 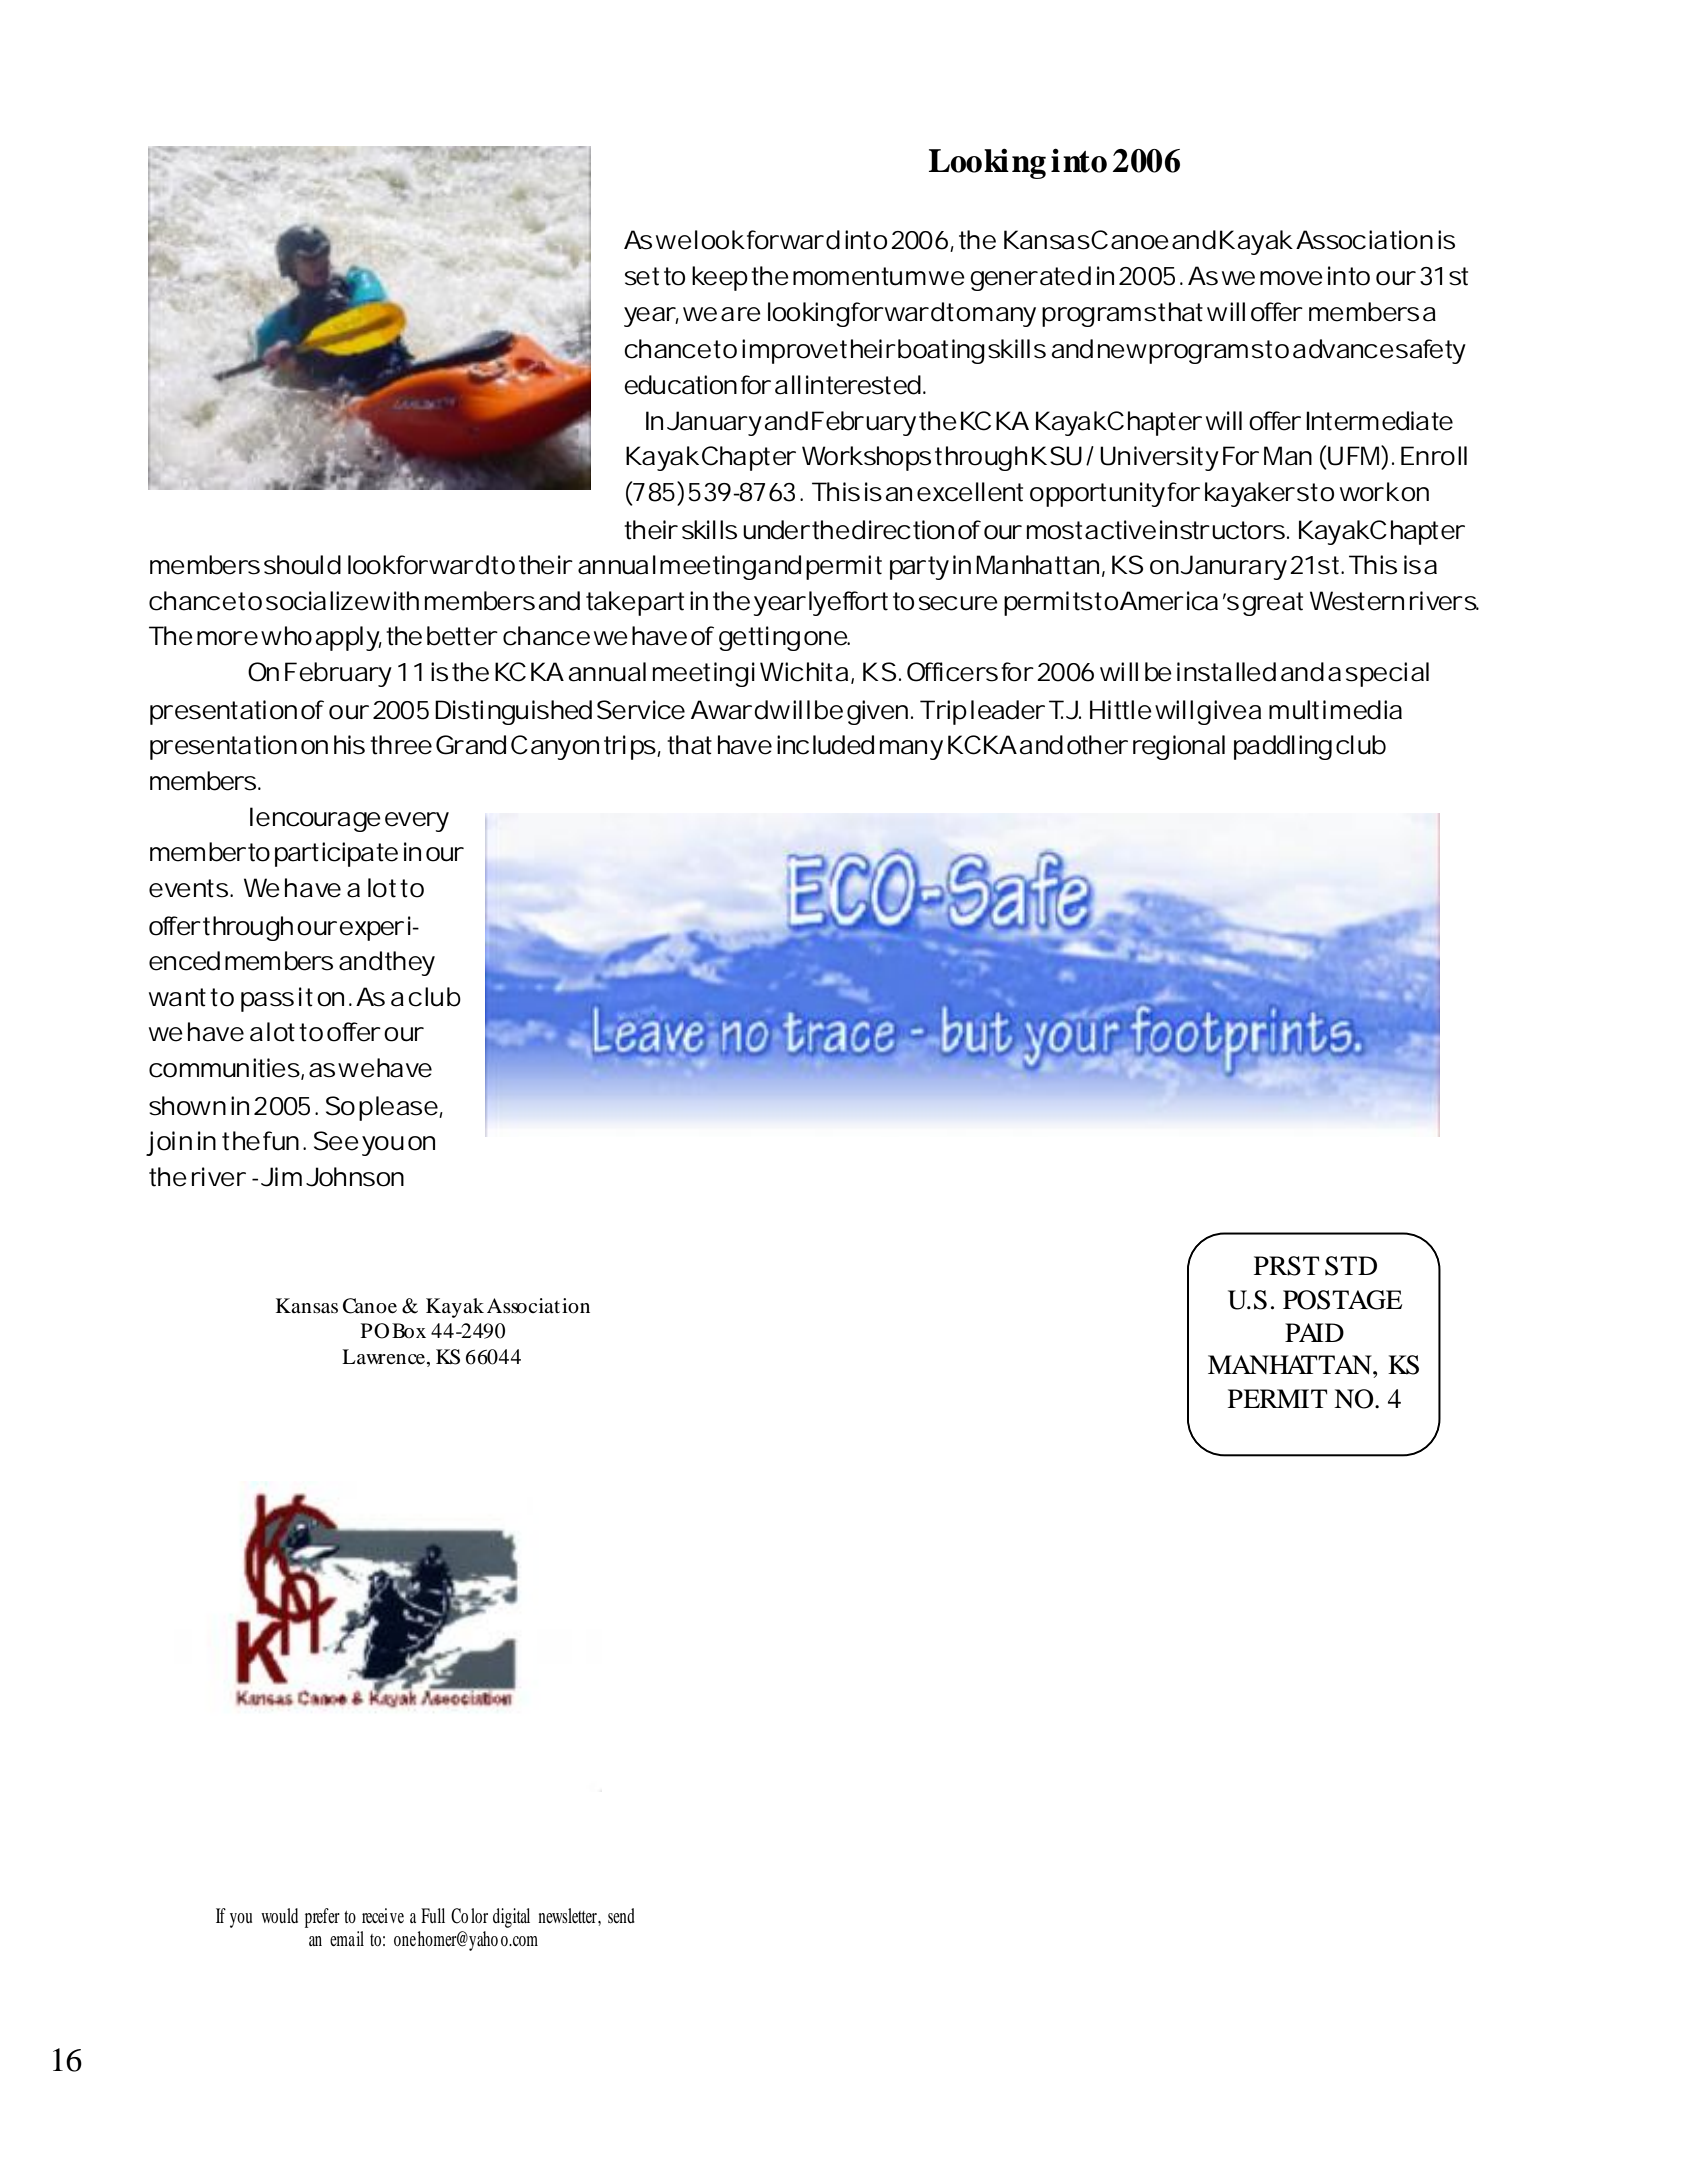 What do you see at coordinates (1429, 351) in the screenshot?
I see `safety` at bounding box center [1429, 351].
